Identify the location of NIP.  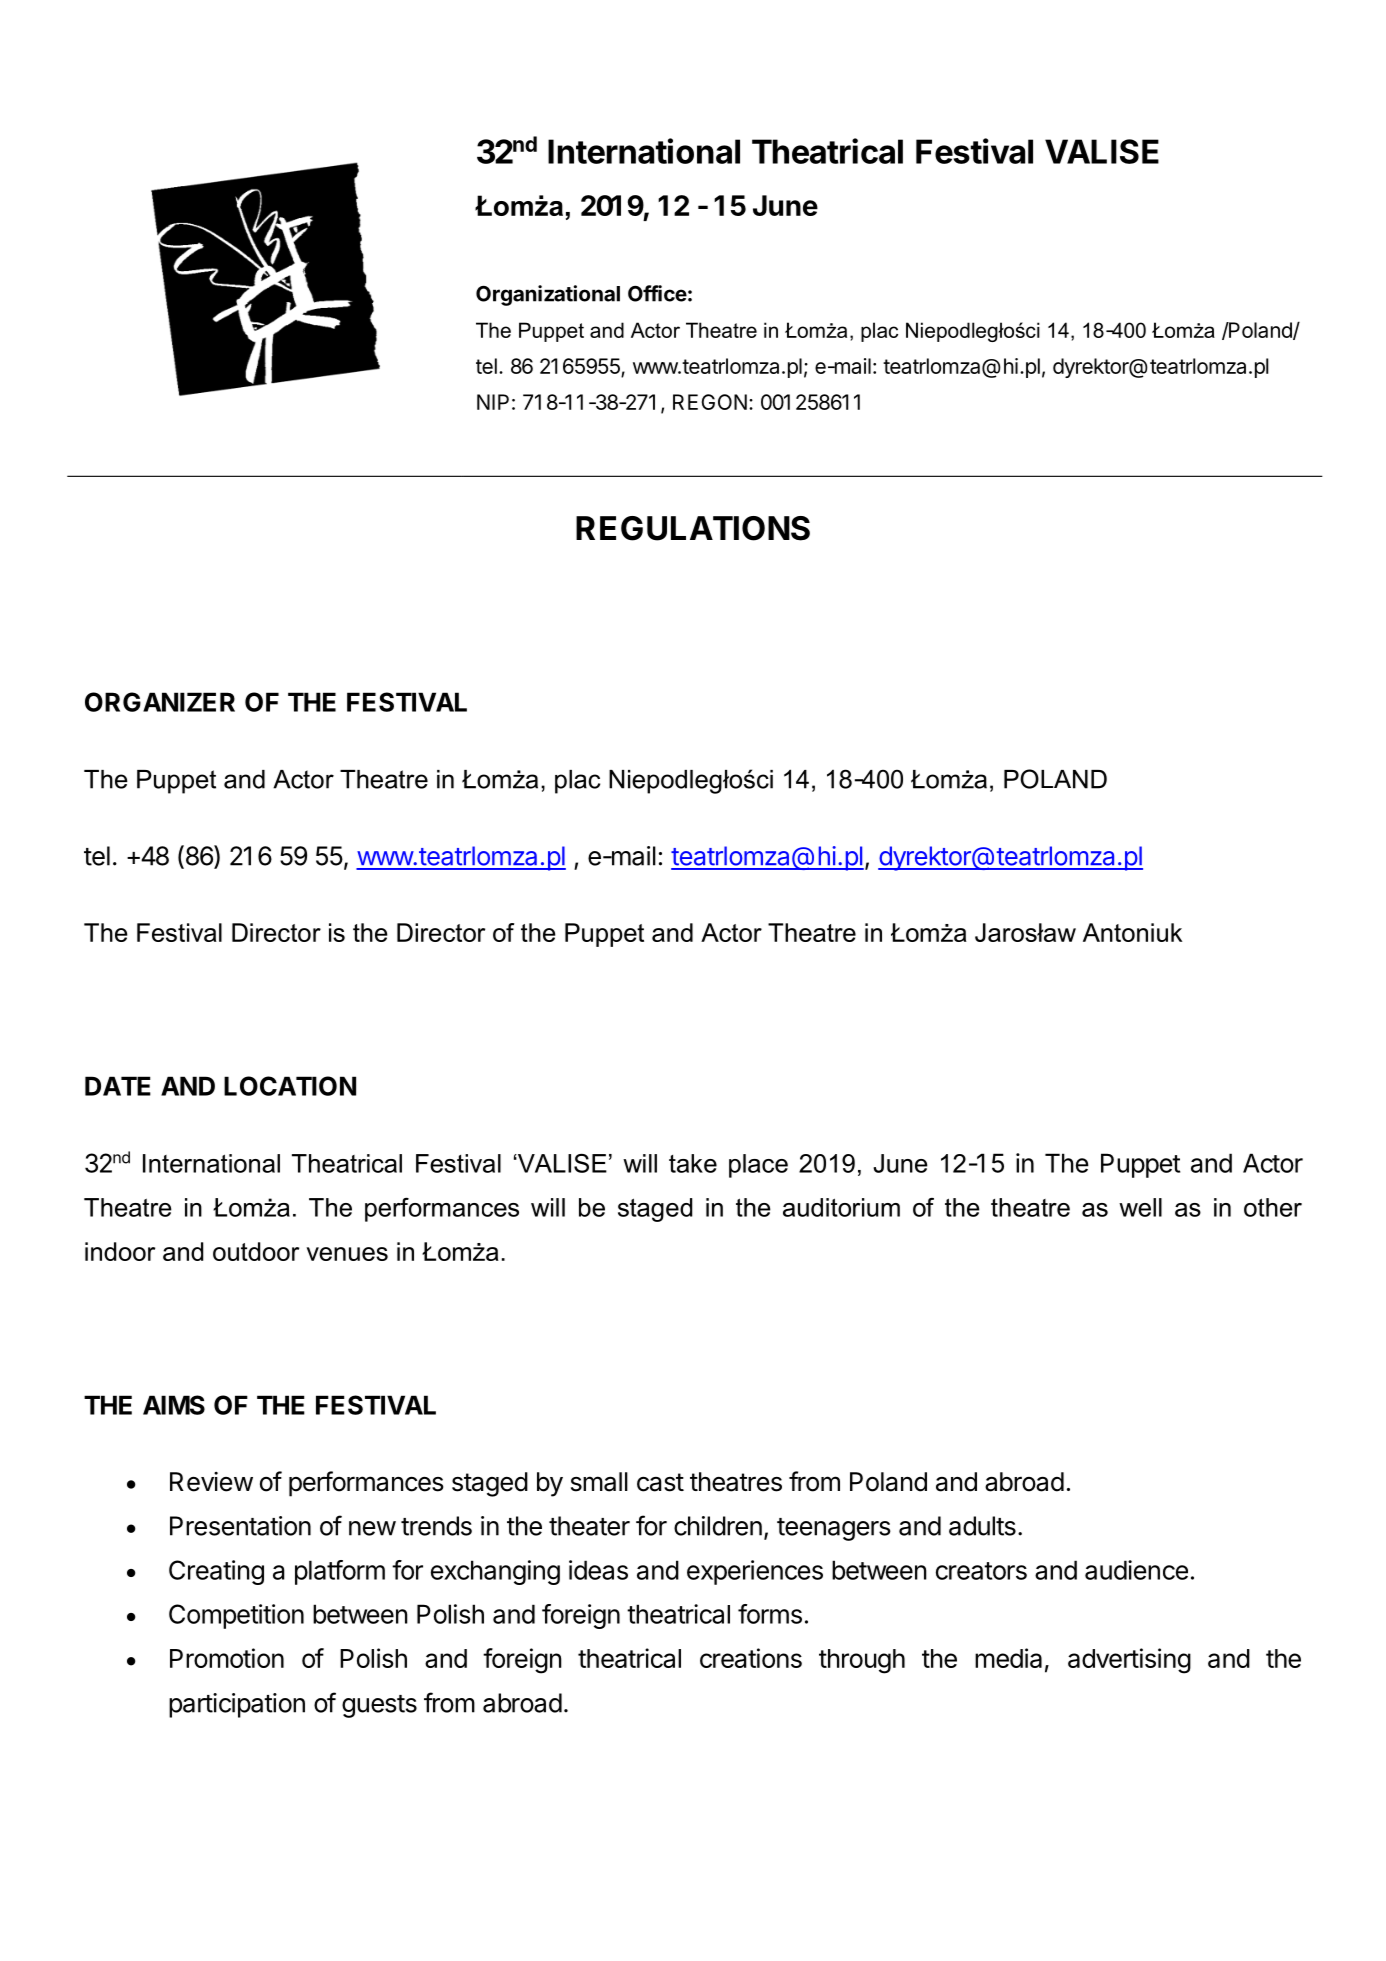
(493, 402).
